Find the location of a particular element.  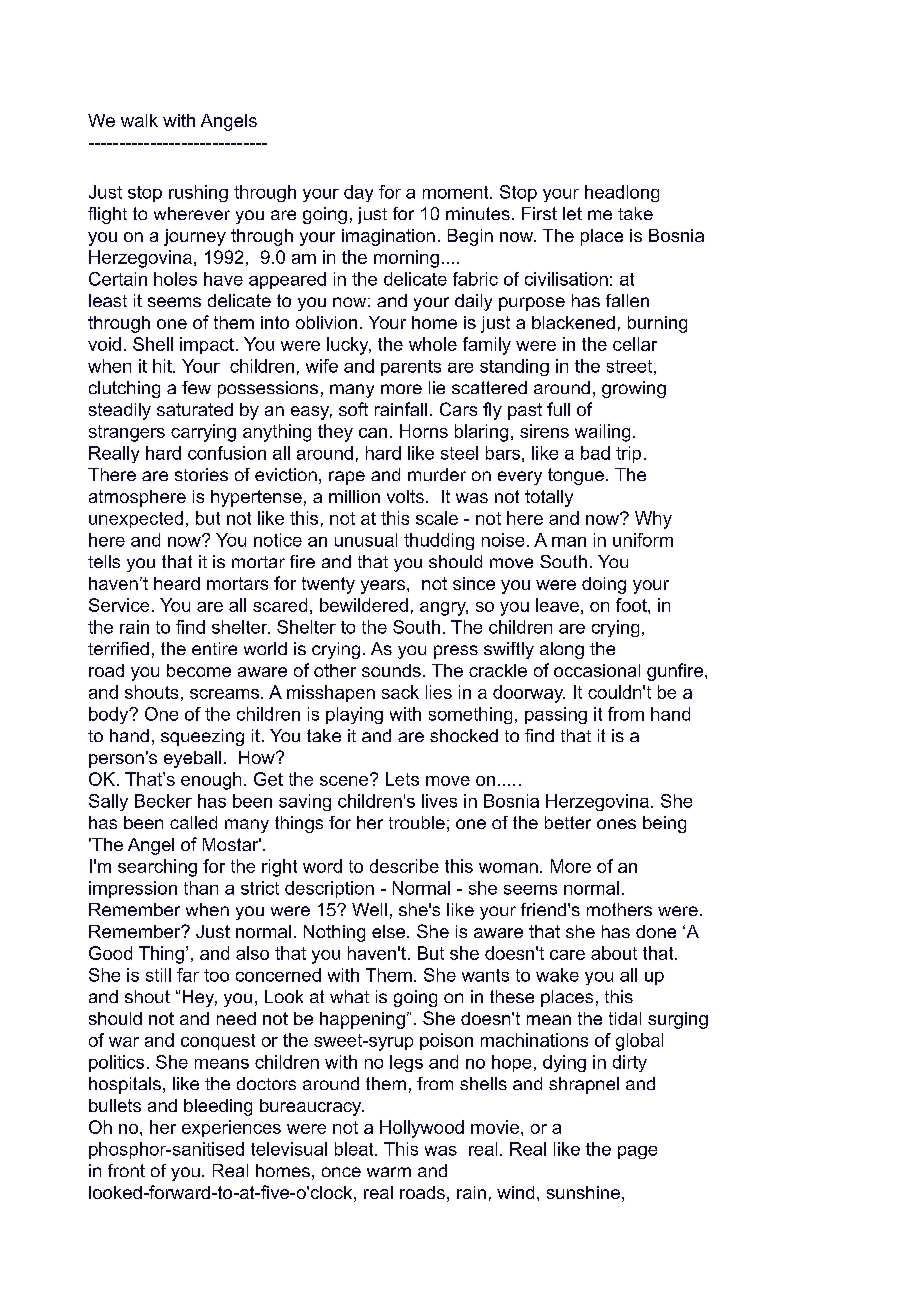

stories is located at coordinates (201, 474).
